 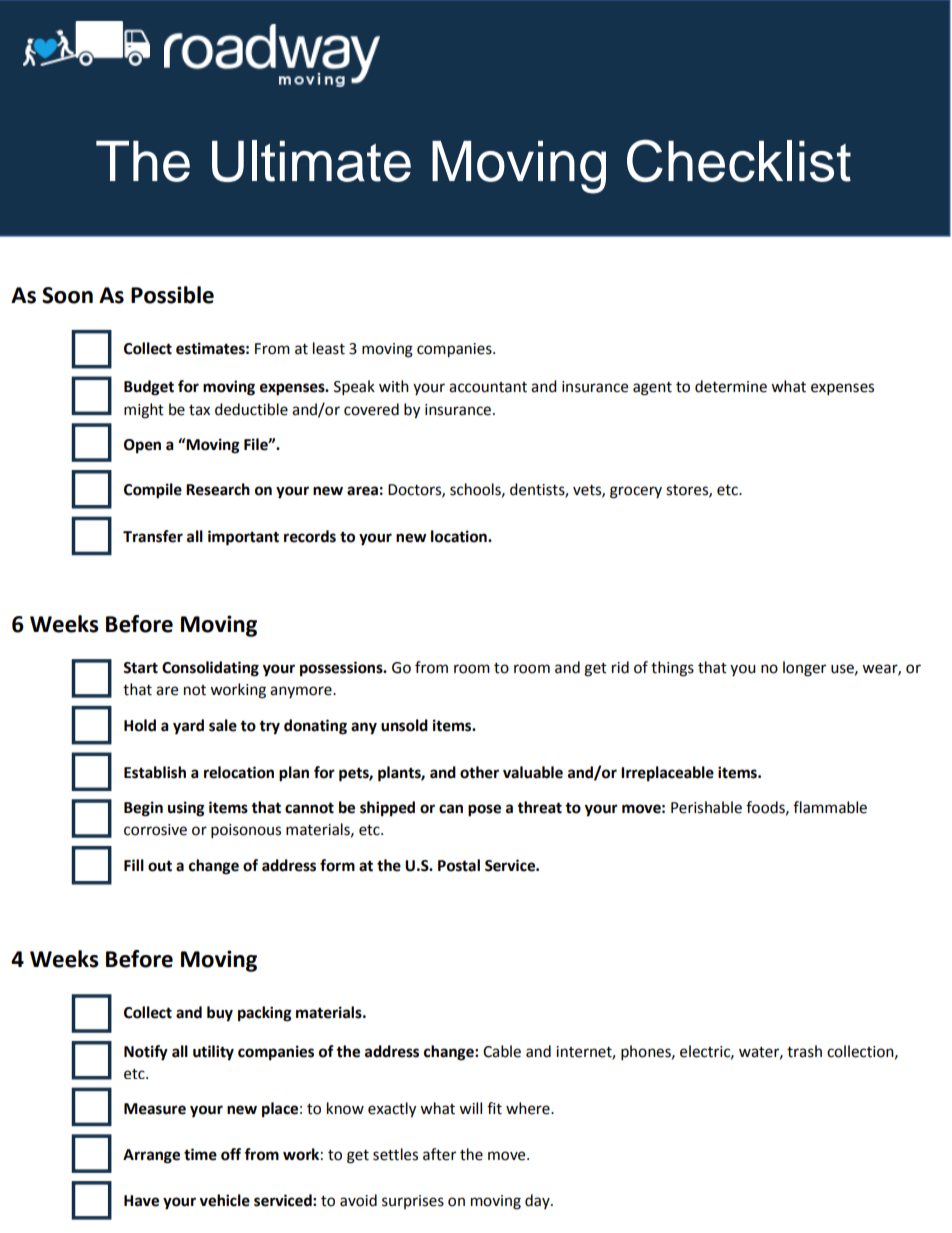 I want to click on Possible, so click(x=172, y=295).
